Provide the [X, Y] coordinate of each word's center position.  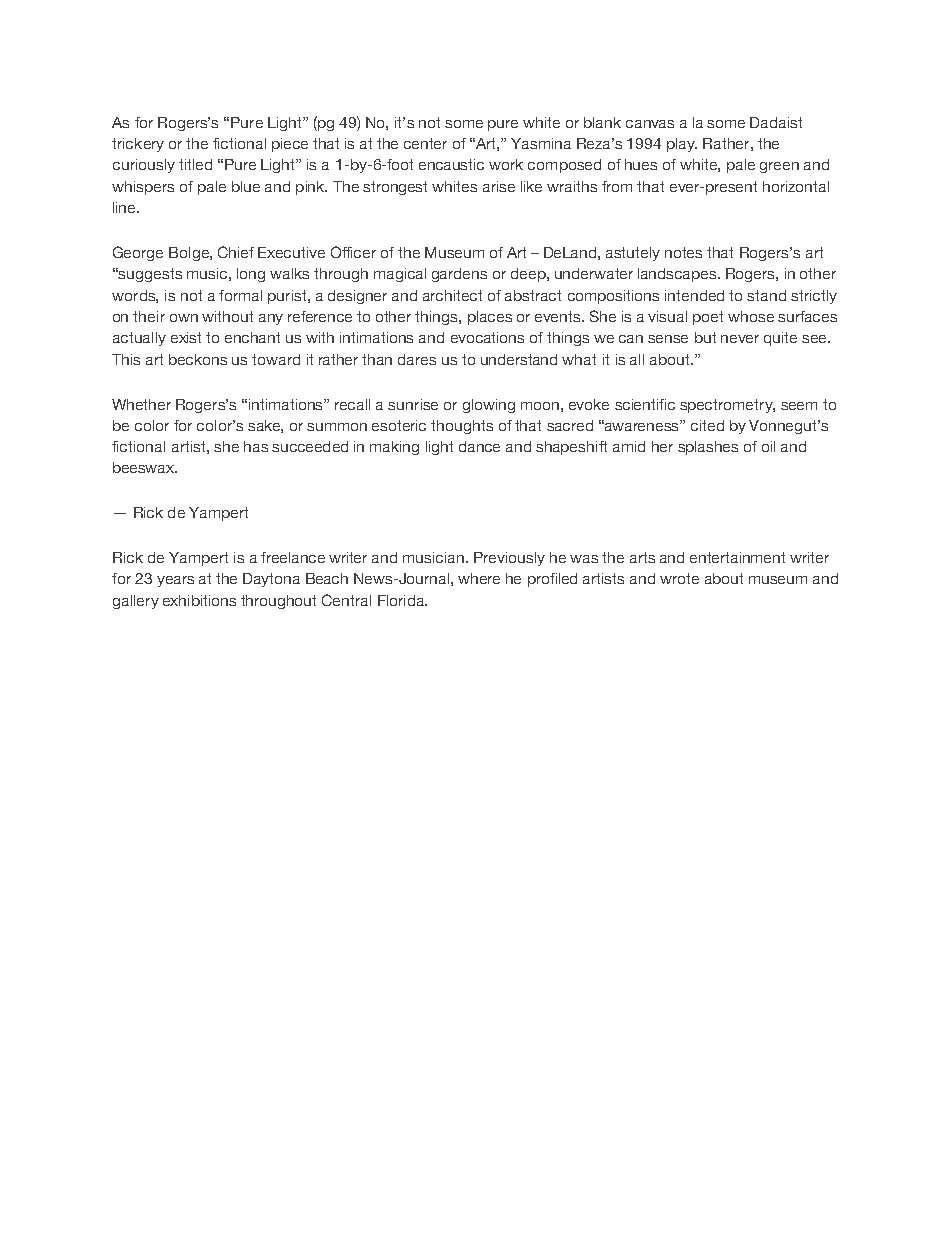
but [705, 337]
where [479, 578]
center [425, 143]
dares [417, 359]
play [682, 145]
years [175, 581]
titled [195, 164]
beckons [198, 359]
